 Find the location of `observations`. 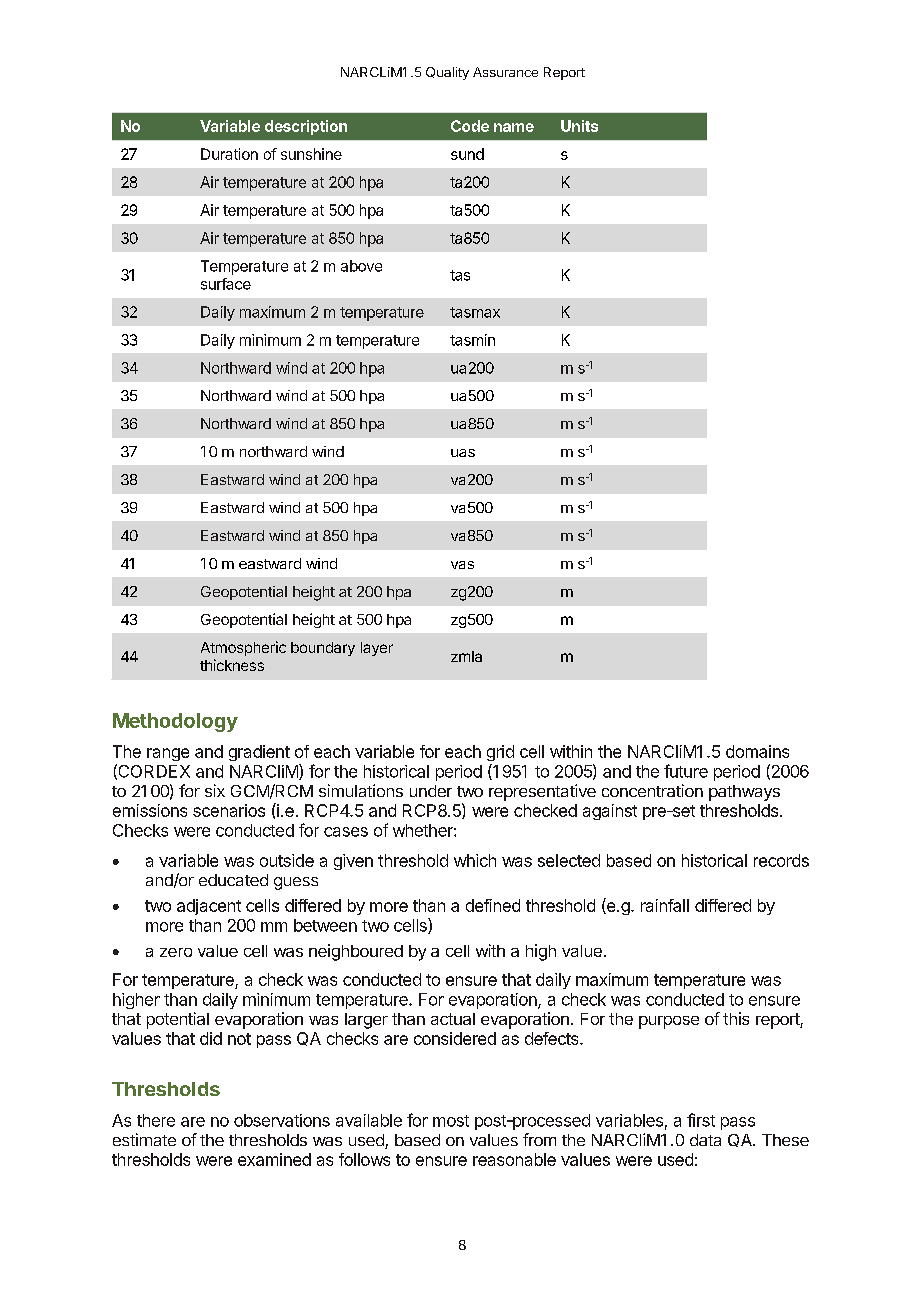

observations is located at coordinates (282, 1120).
